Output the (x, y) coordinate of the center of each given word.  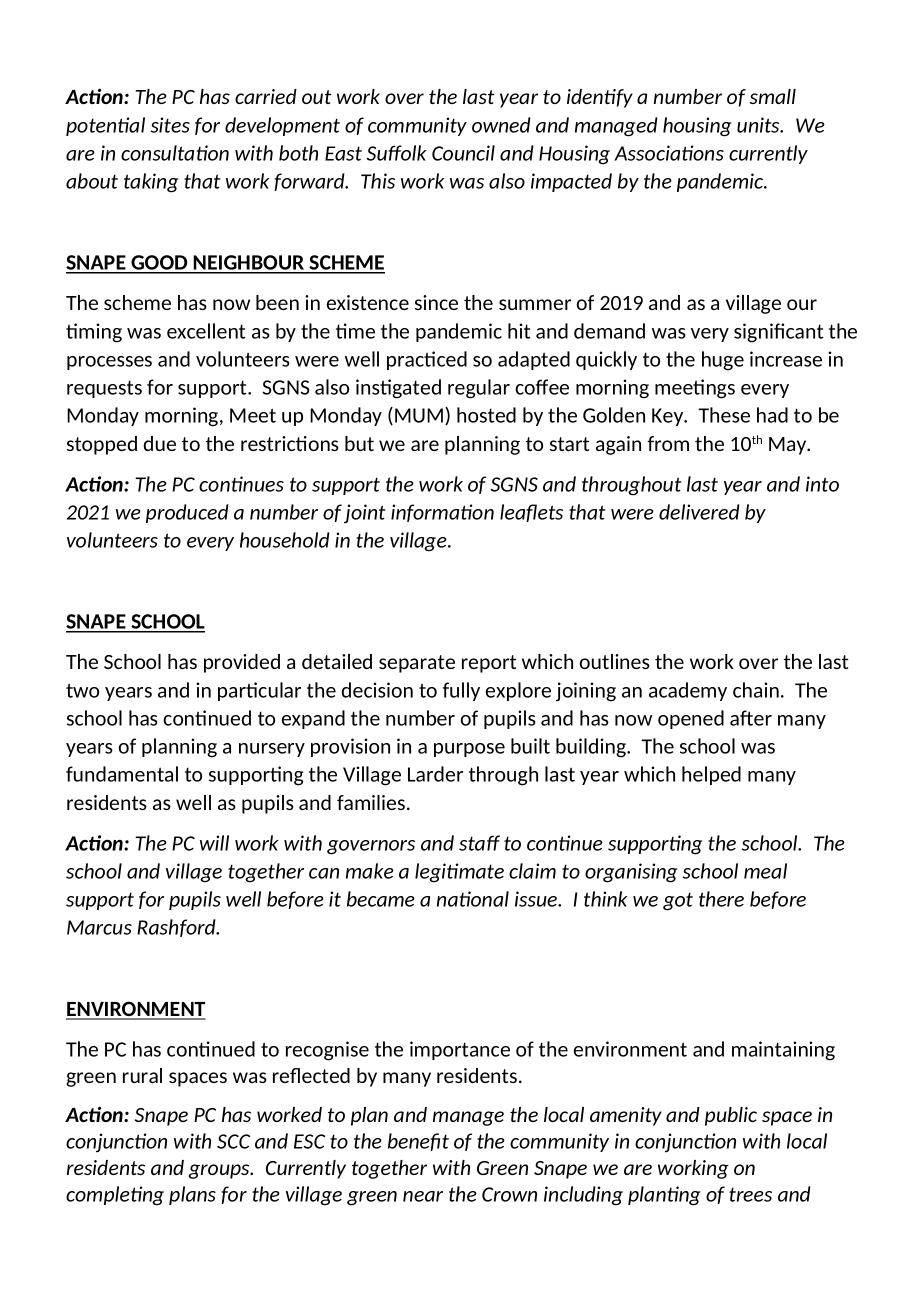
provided (242, 663)
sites (170, 125)
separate (417, 664)
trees (750, 1194)
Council (463, 153)
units (759, 125)
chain (756, 690)
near (423, 1196)
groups (220, 1171)
